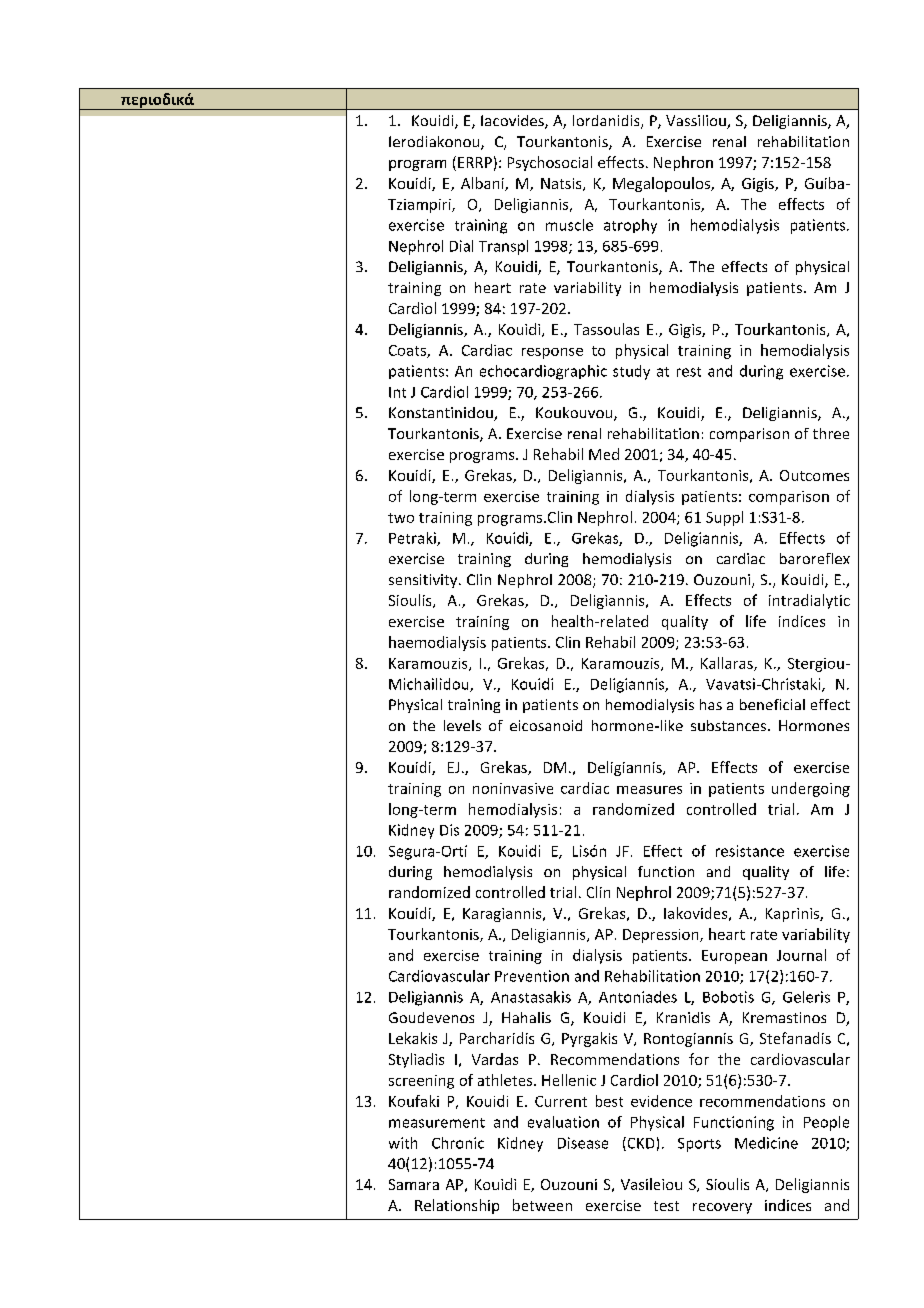  What do you see at coordinates (462, 725) in the screenshot?
I see `levels` at bounding box center [462, 725].
